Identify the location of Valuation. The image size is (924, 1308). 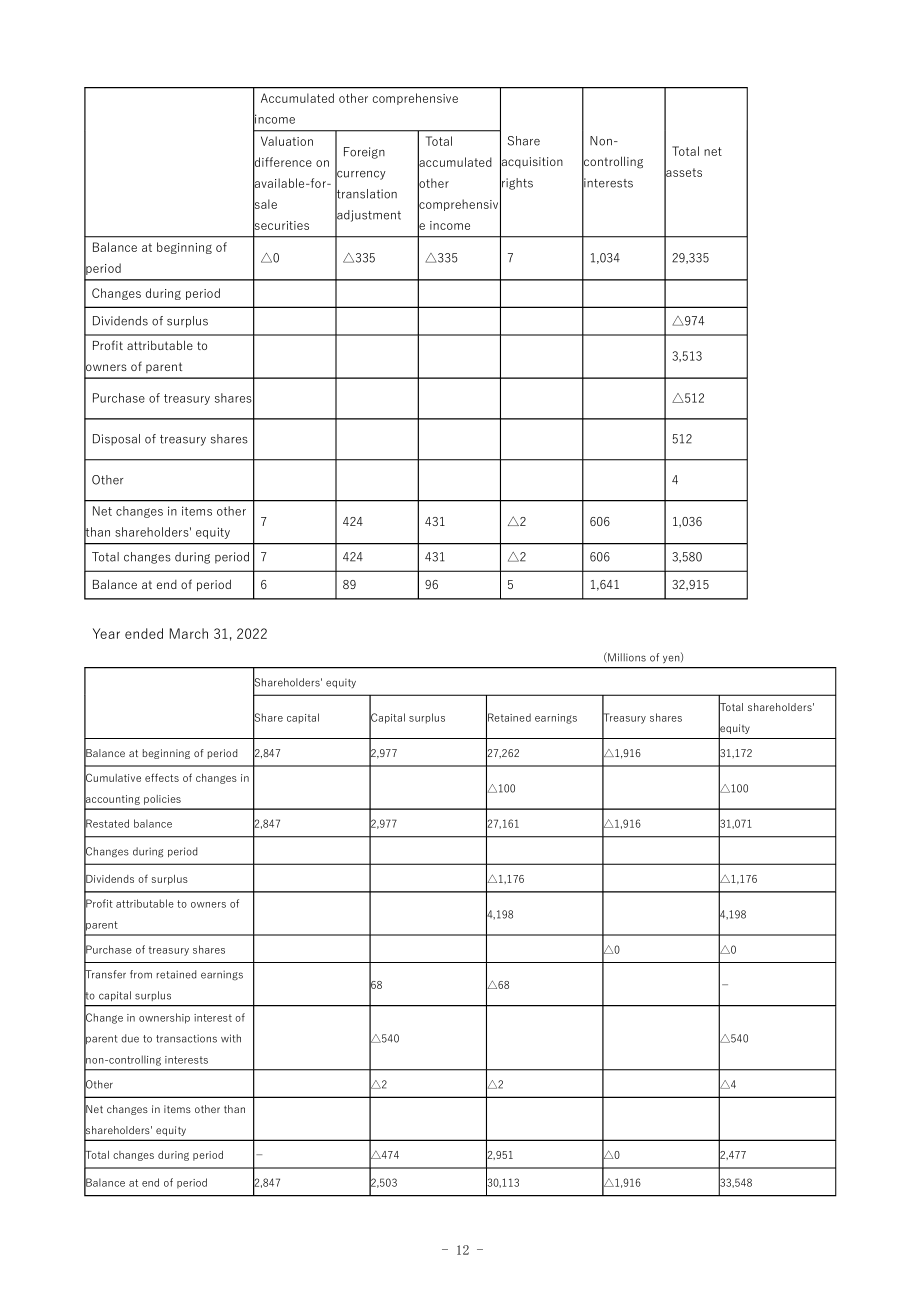
(287, 141).
